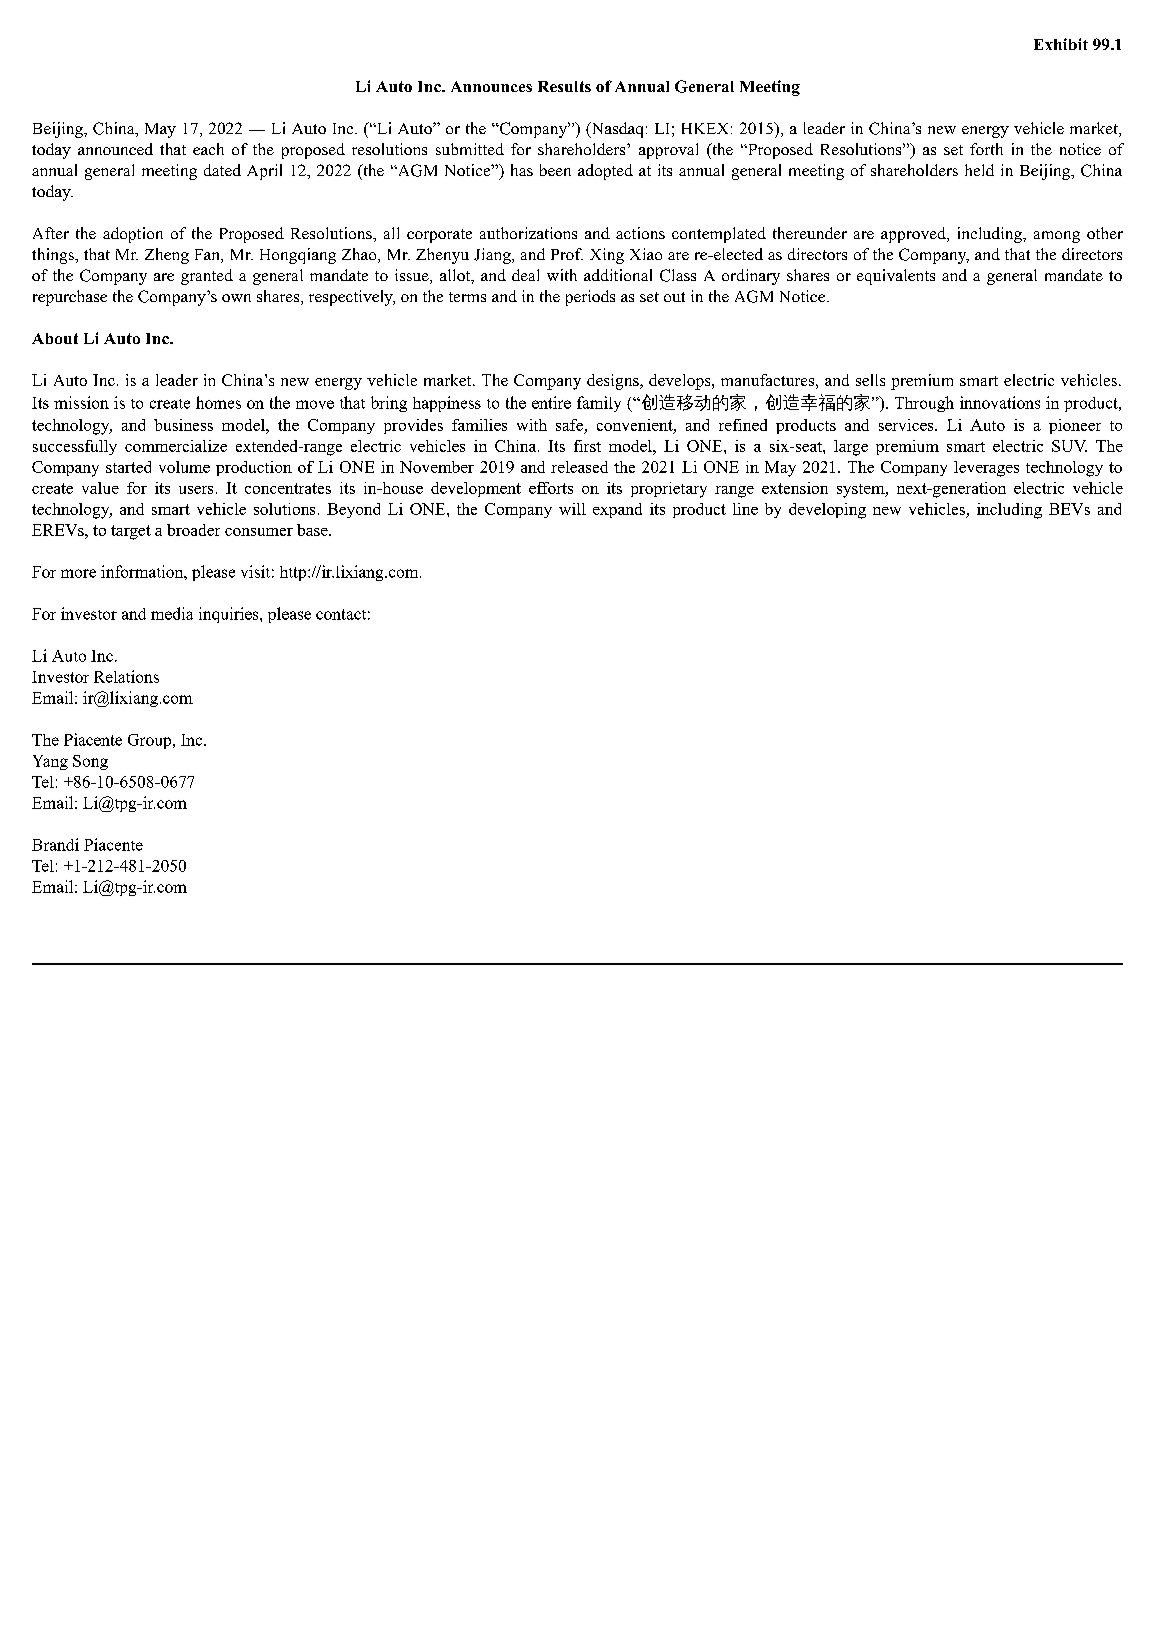 The height and width of the screenshot is (1636, 1156). Describe the element at coordinates (55, 844) in the screenshot. I see `Brandi` at that location.
